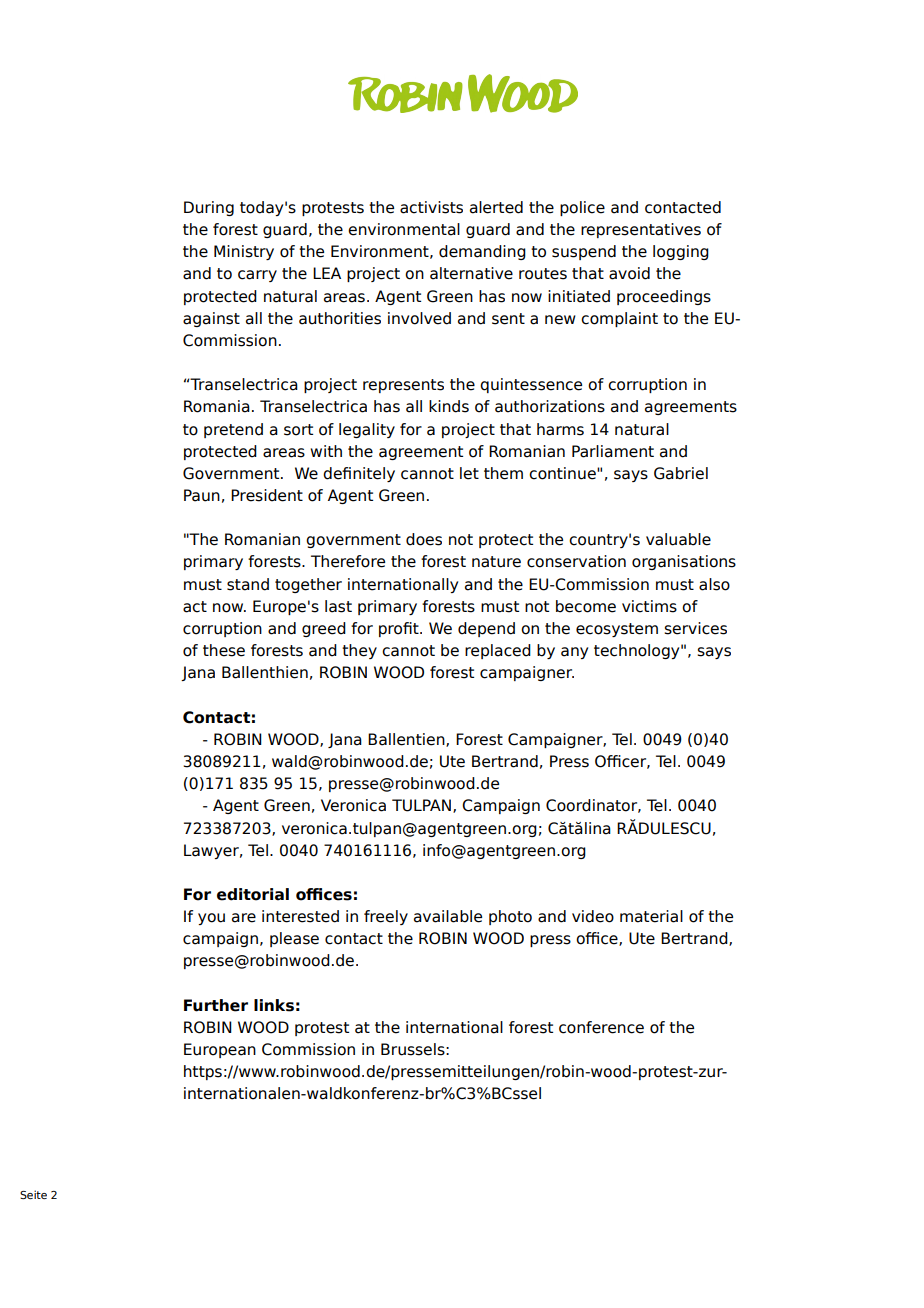  What do you see at coordinates (274, 1005) in the document?
I see `links` at bounding box center [274, 1005].
